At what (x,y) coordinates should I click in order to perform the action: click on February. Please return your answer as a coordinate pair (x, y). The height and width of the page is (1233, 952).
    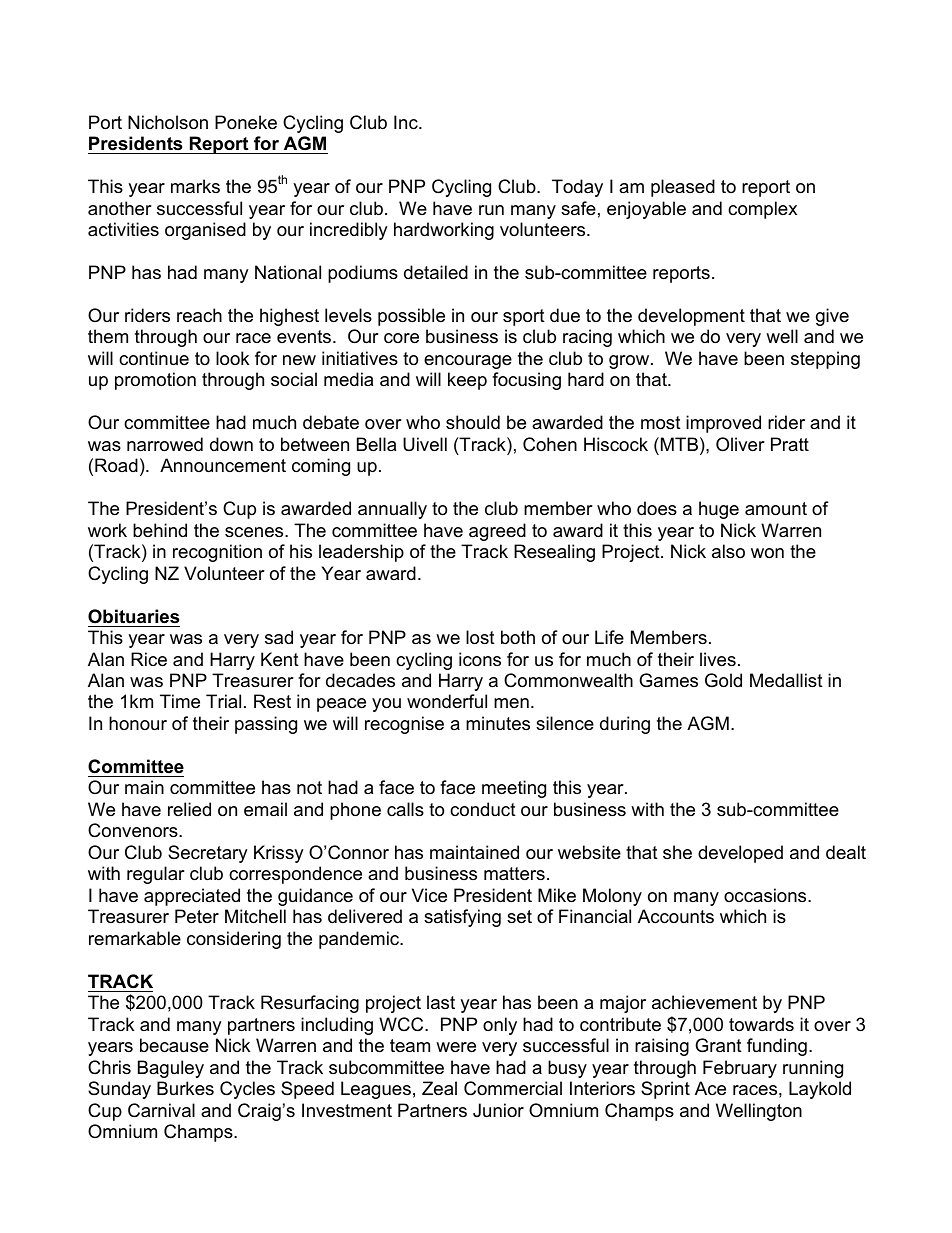
    Looking at the image, I should click on (740, 1069).
